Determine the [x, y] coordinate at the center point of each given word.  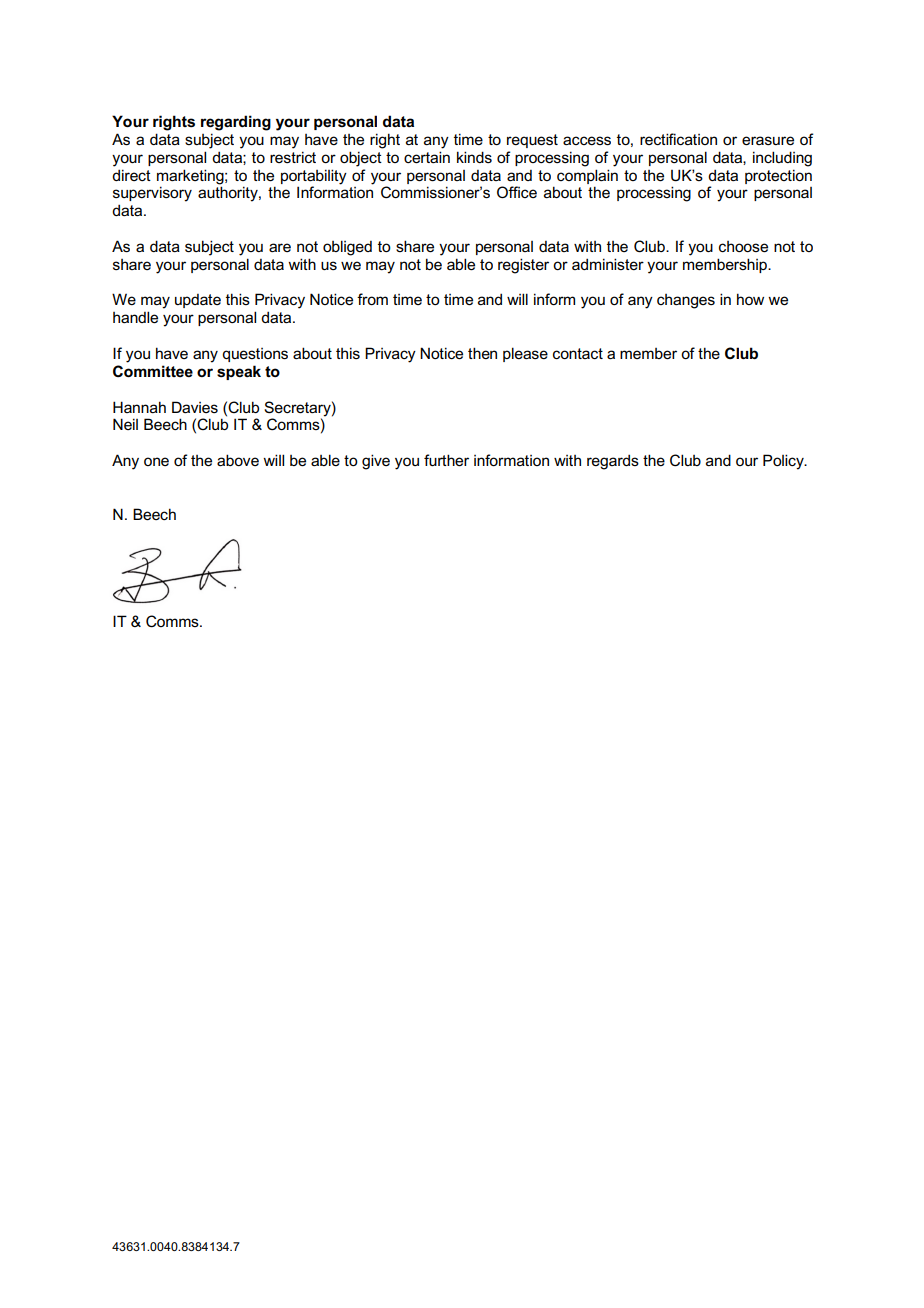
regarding [236, 123]
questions [255, 355]
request [532, 141]
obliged [347, 248]
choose [743, 247]
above [238, 460]
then [482, 353]
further [446, 460]
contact [578, 353]
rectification [678, 139]
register [523, 266]
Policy [784, 462]
